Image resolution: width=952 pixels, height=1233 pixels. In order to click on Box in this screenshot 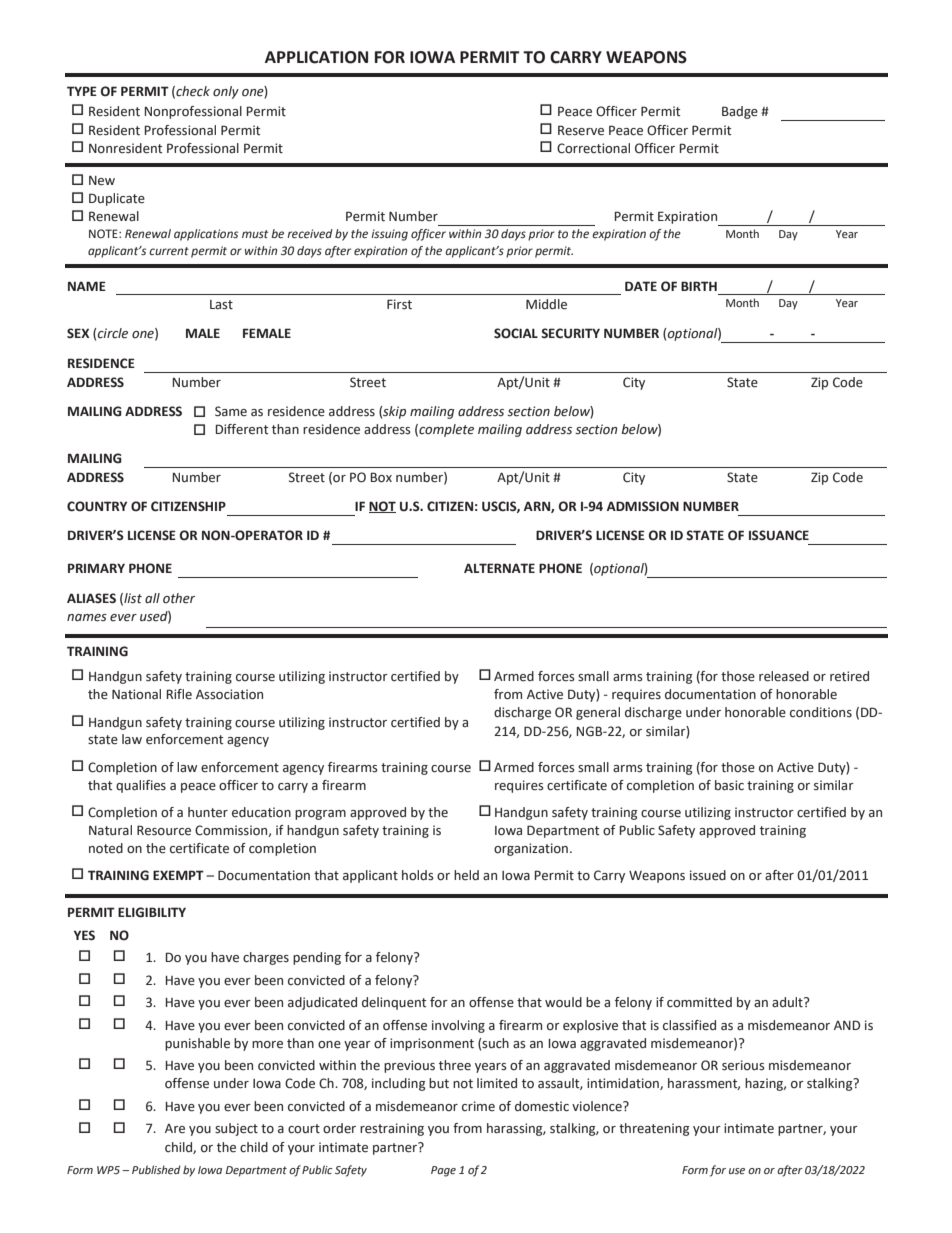, I will do `click(381, 477)`.
